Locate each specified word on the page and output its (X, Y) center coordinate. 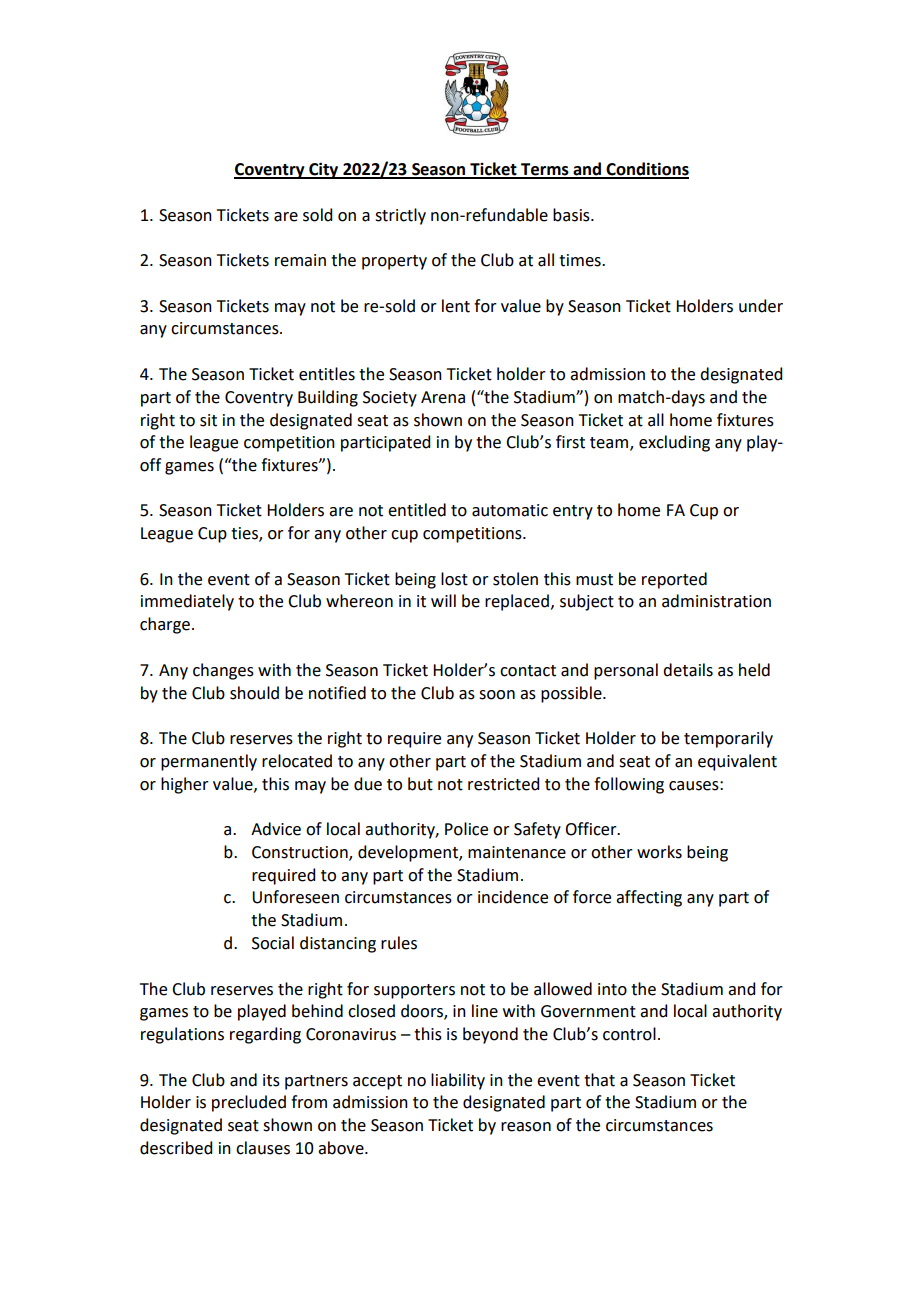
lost (454, 579)
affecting (649, 898)
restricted (503, 784)
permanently (209, 762)
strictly (400, 216)
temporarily (728, 739)
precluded (249, 1103)
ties (245, 534)
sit (208, 420)
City (324, 170)
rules (399, 943)
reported (674, 580)
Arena (443, 397)
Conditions (647, 170)
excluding (674, 443)
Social (273, 943)
